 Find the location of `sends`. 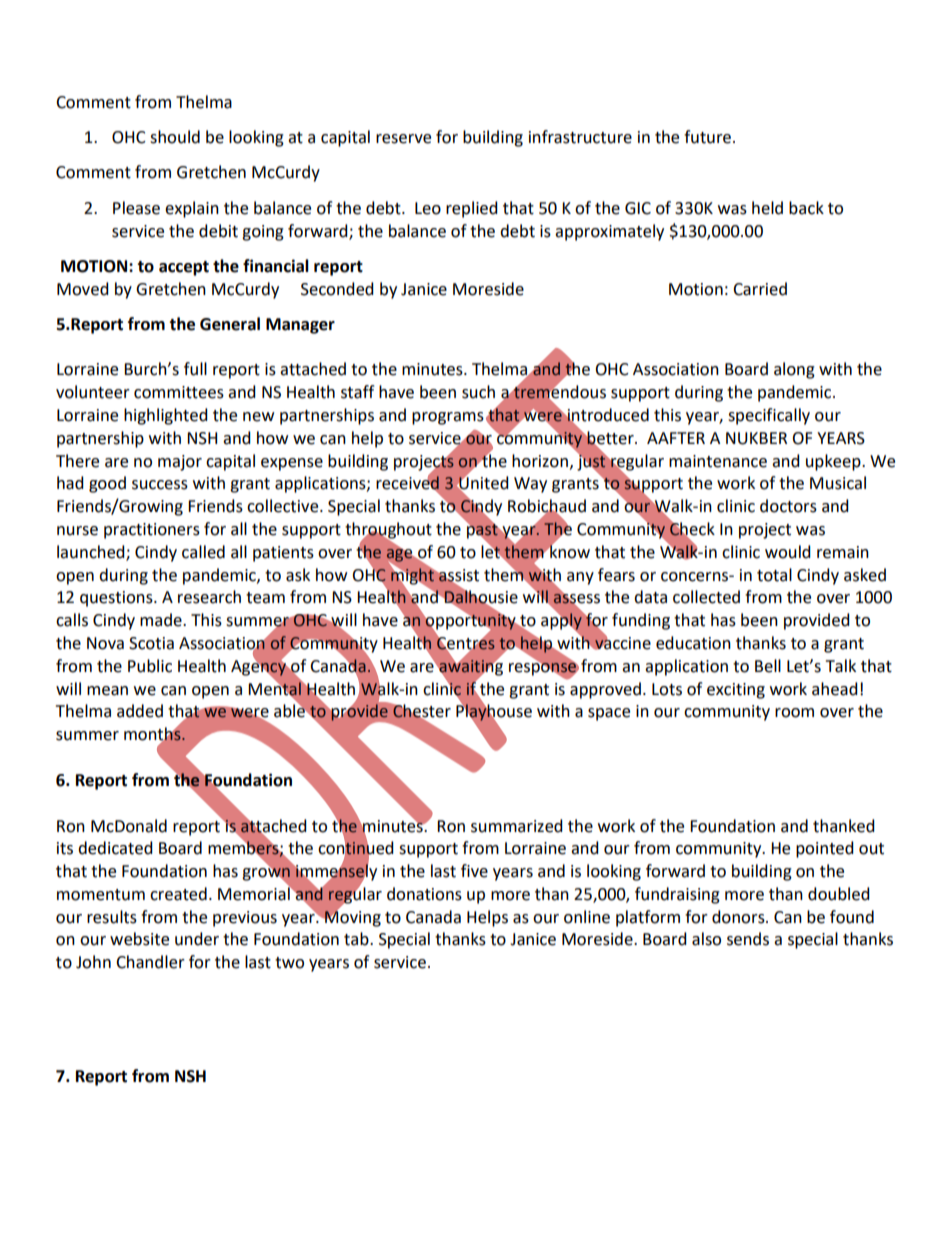

sends is located at coordinates (748, 939).
